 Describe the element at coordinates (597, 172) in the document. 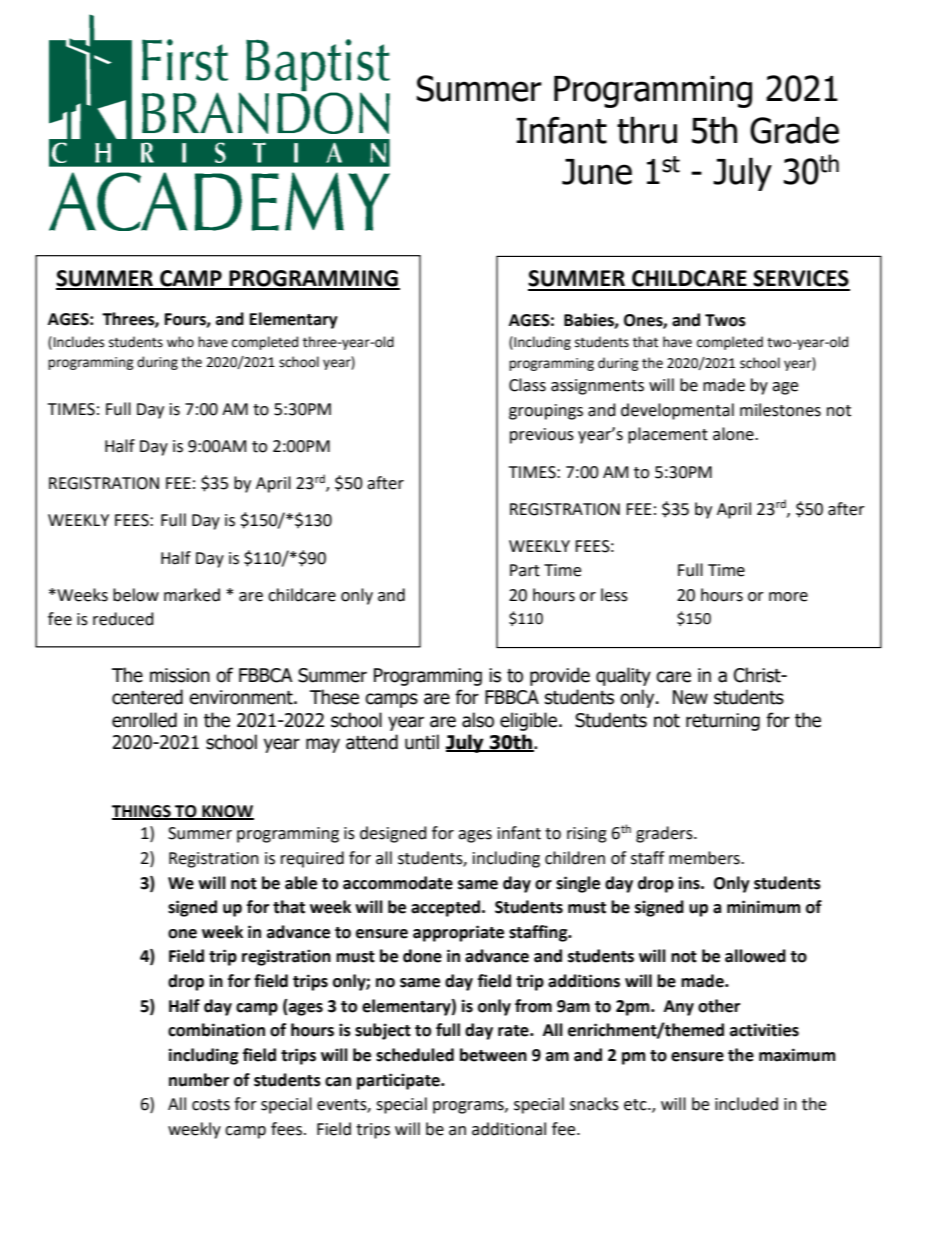

I see `June` at that location.
